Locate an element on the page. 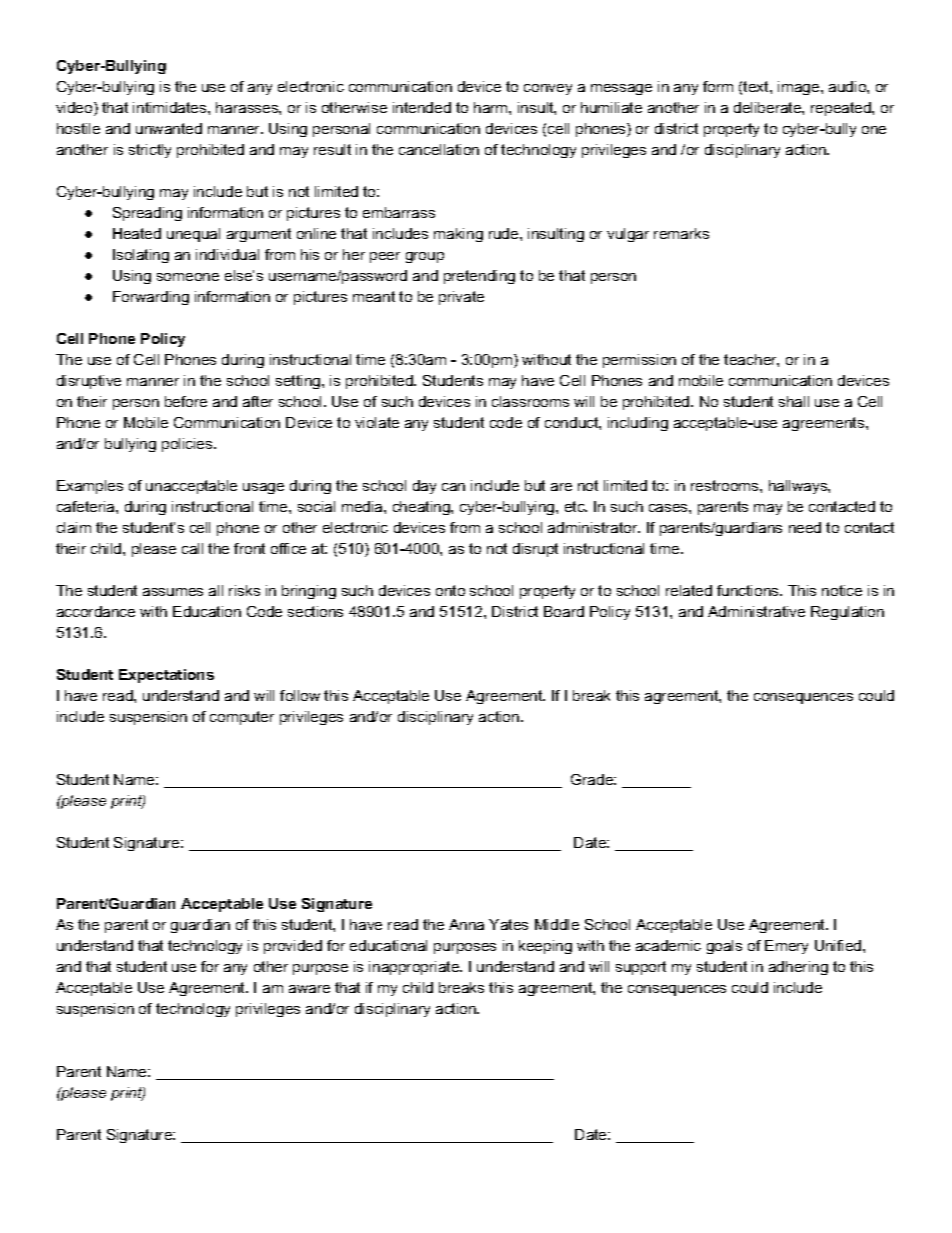  provided is located at coordinates (293, 947).
